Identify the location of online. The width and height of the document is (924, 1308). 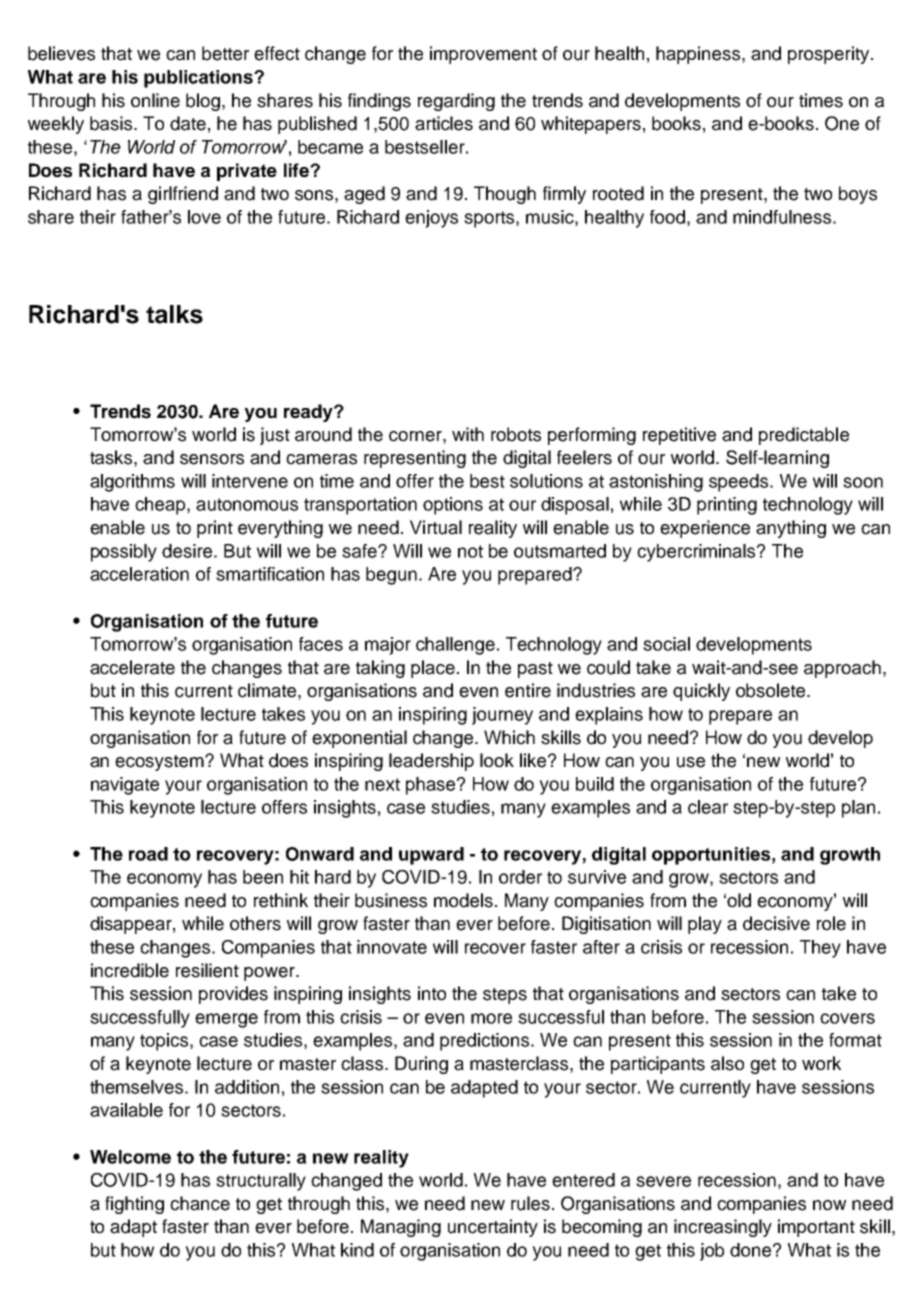
(155, 100).
